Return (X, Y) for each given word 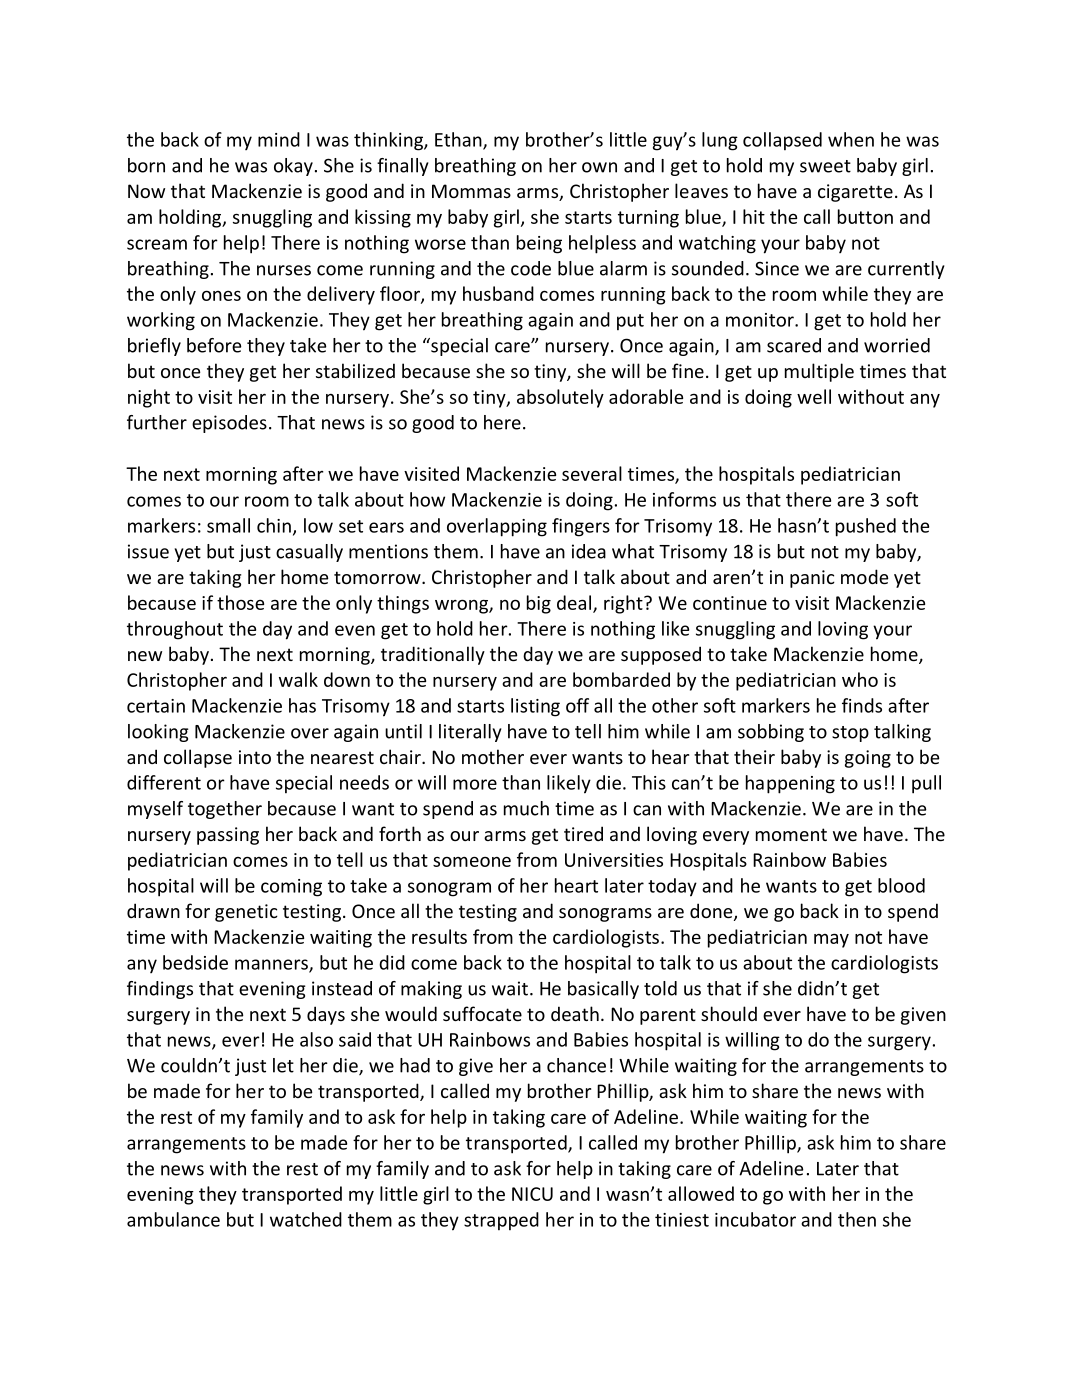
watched (306, 1219)
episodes (229, 424)
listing (535, 707)
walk (298, 679)
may (831, 940)
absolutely (560, 398)
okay (293, 167)
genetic (246, 913)
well (814, 396)
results (439, 936)
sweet (825, 166)
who (860, 679)
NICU (532, 1194)
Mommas (471, 191)
